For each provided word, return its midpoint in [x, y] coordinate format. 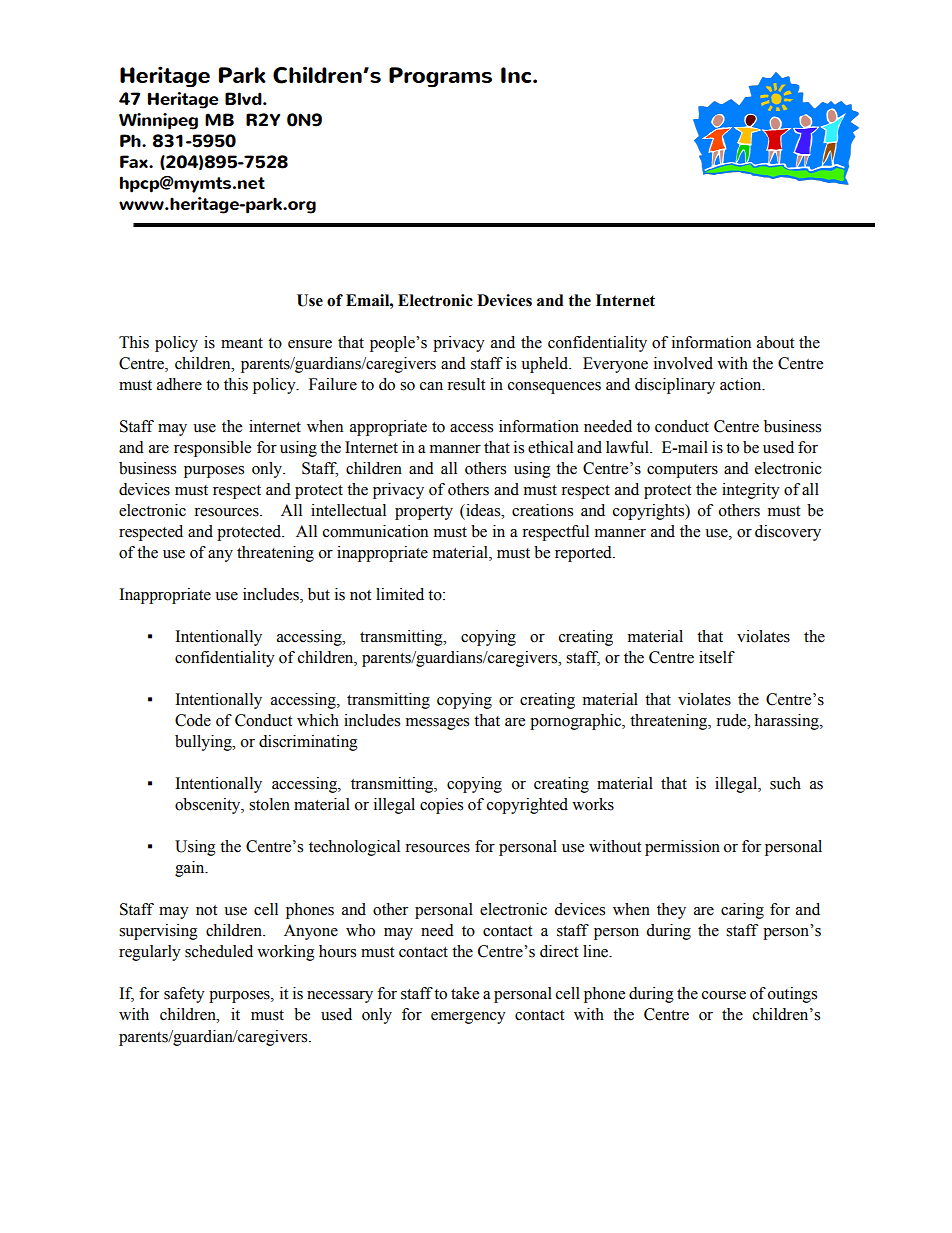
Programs [440, 77]
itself [717, 657]
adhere [179, 384]
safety [184, 995]
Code [193, 720]
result [466, 384]
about [775, 342]
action [742, 384]
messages [437, 724]
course [724, 995]
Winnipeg [158, 121]
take [465, 993]
